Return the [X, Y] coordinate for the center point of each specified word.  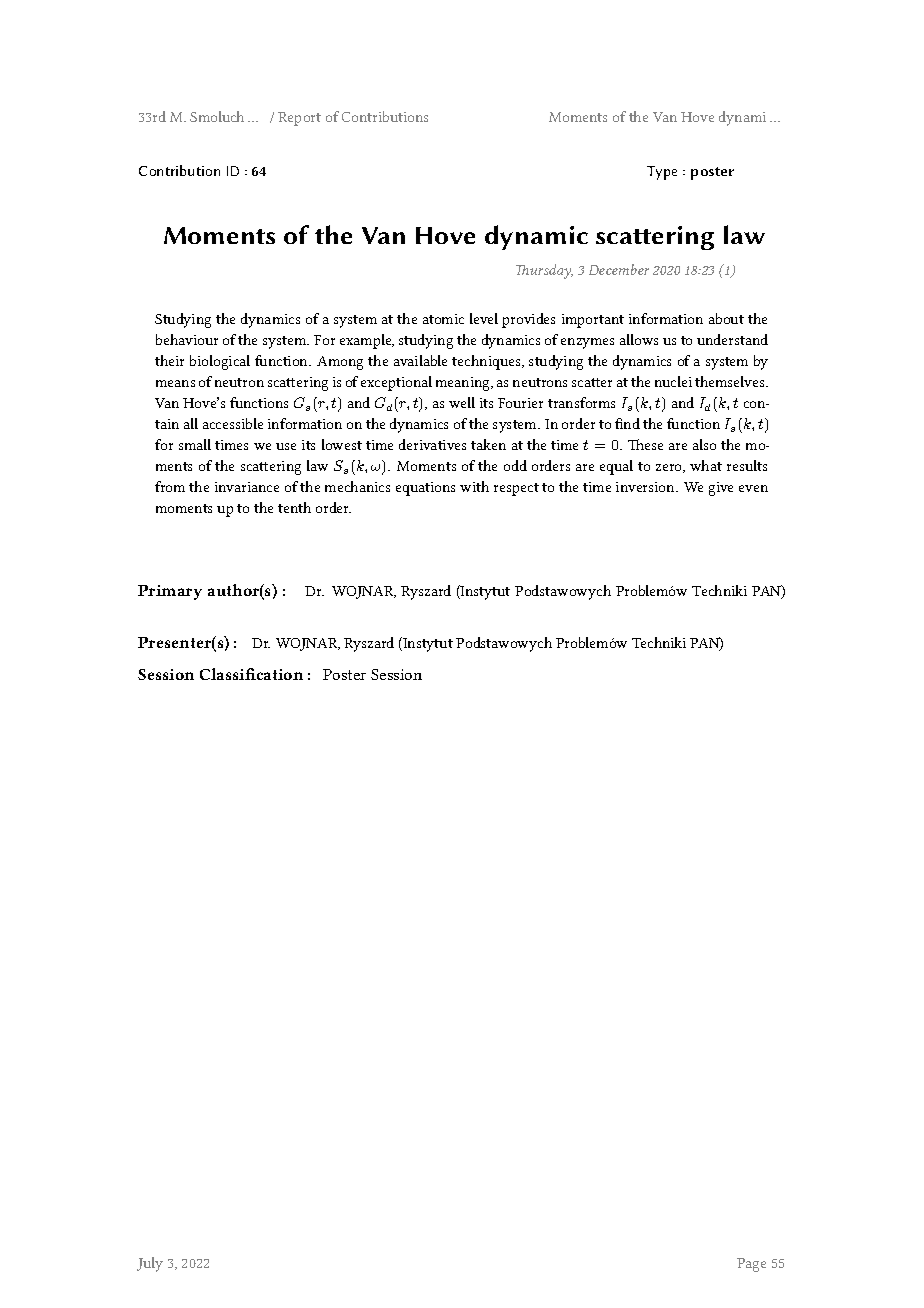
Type [662, 173]
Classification [251, 674]
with [474, 486]
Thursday [544, 271]
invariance [247, 487]
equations [425, 489]
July [150, 1264]
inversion [646, 487]
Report [299, 119]
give [721, 489]
